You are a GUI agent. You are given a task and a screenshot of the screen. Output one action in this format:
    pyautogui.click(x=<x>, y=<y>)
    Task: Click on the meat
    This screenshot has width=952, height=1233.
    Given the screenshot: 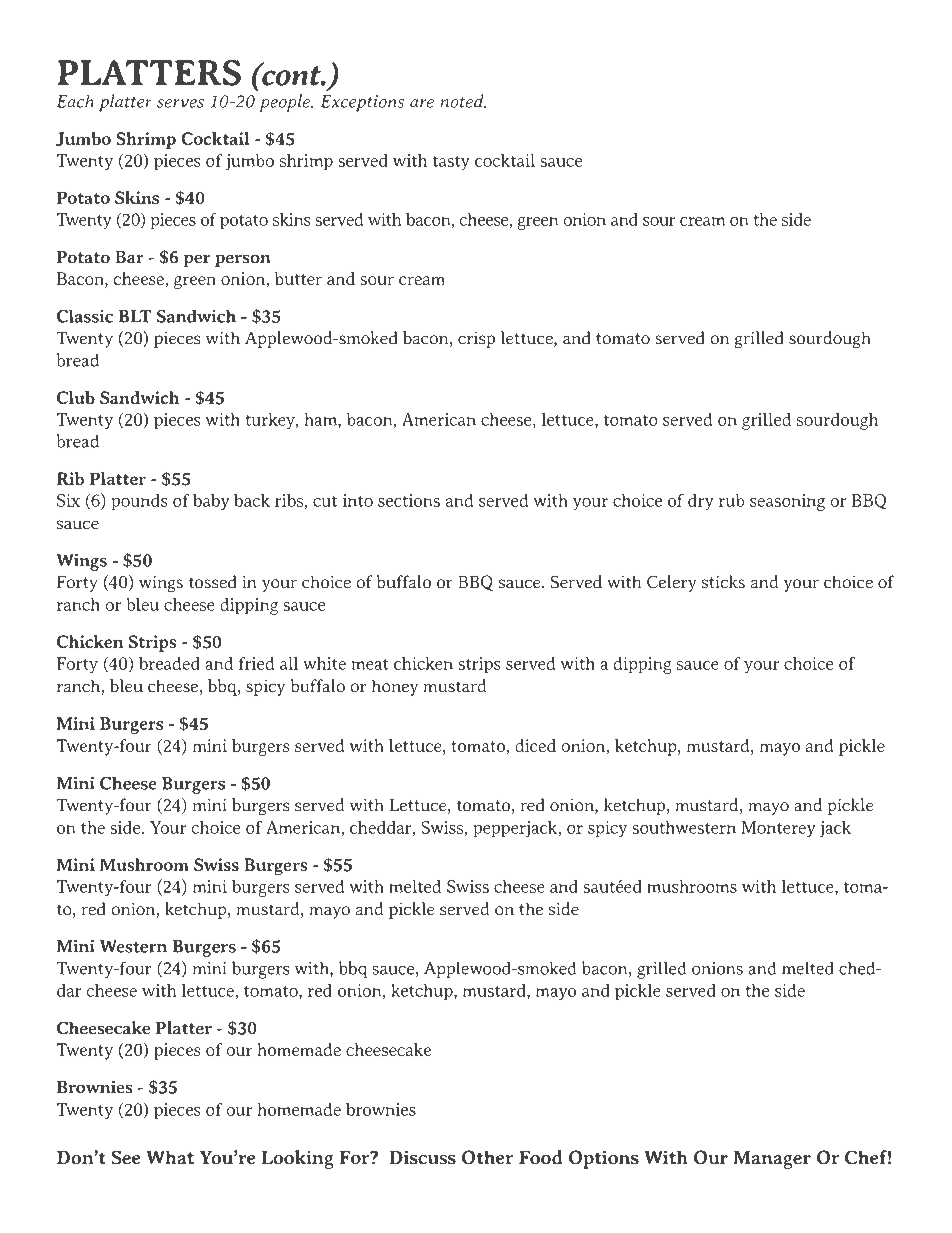 What is the action you would take?
    pyautogui.click(x=370, y=664)
